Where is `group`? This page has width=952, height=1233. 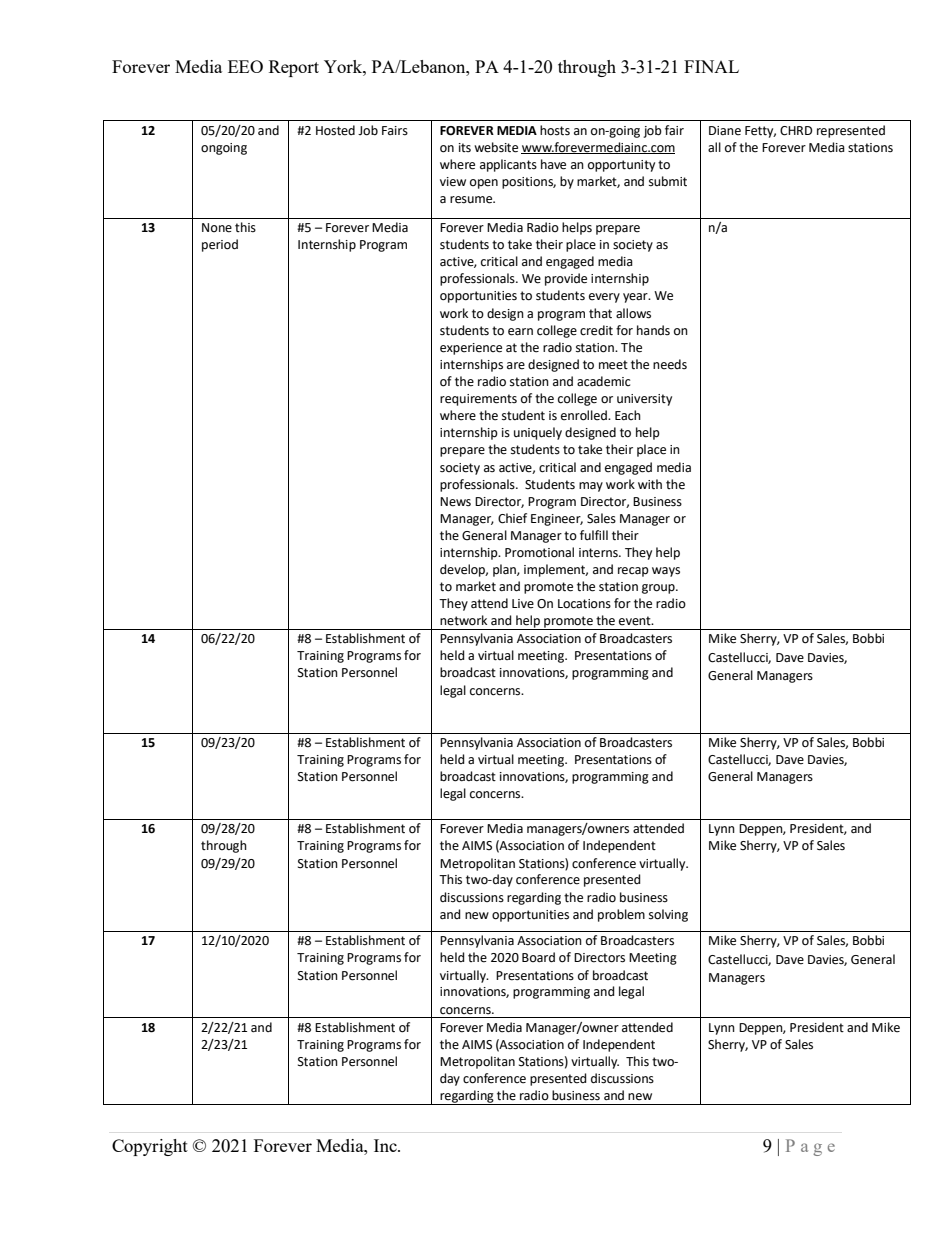
group is located at coordinates (659, 589).
